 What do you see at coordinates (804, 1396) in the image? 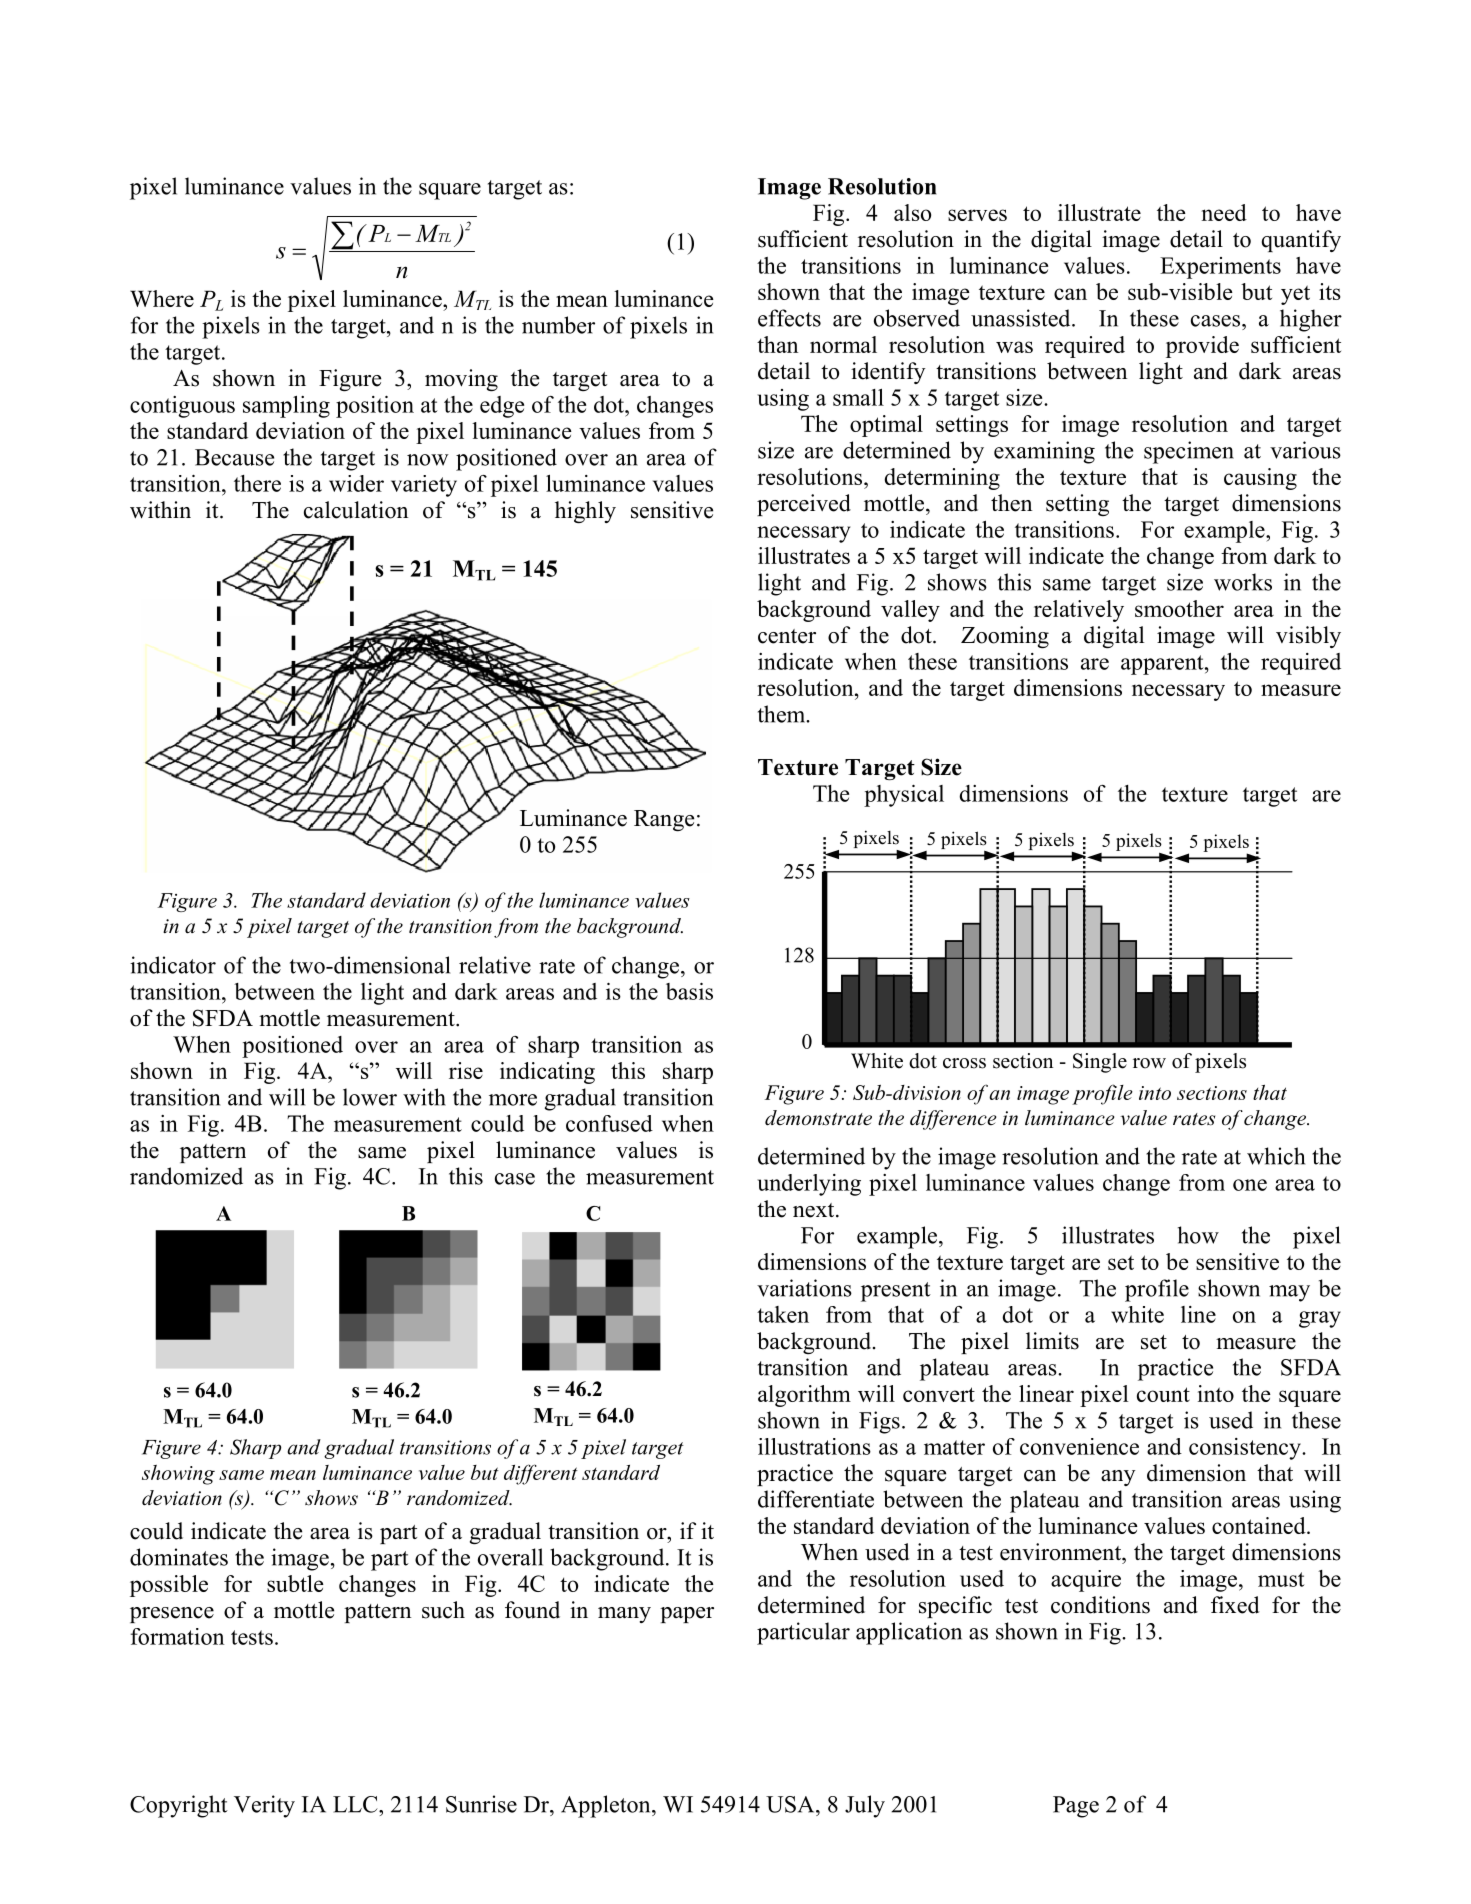
I see `algorithm` at bounding box center [804, 1396].
